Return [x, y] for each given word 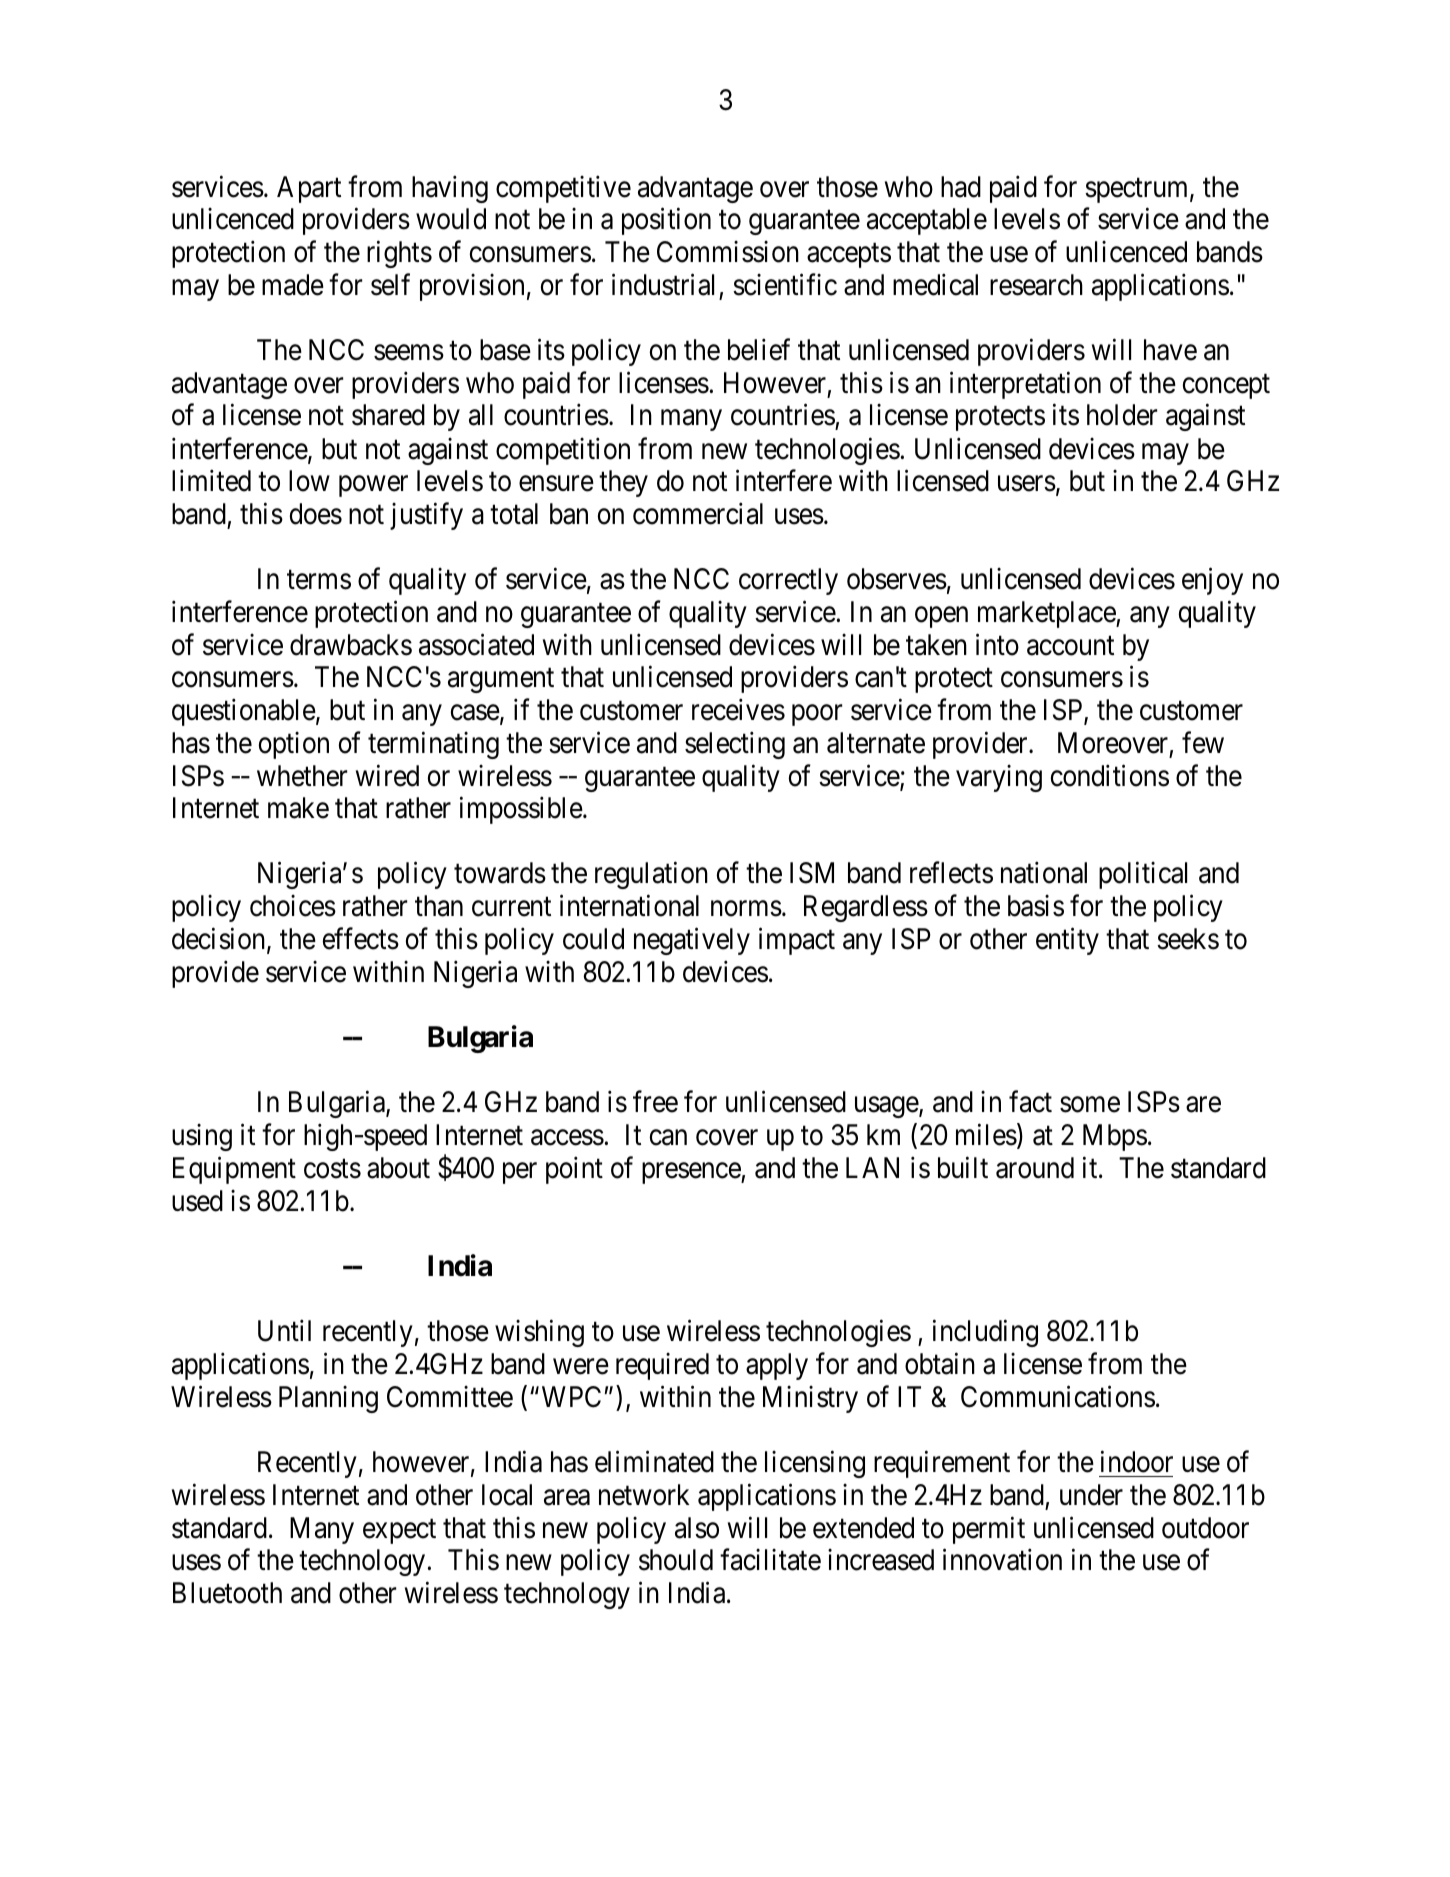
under [1091, 1495]
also [697, 1528]
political [1143, 875]
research [1036, 285]
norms [746, 909]
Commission [728, 252]
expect [399, 1531]
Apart [309, 189]
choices [293, 906]
